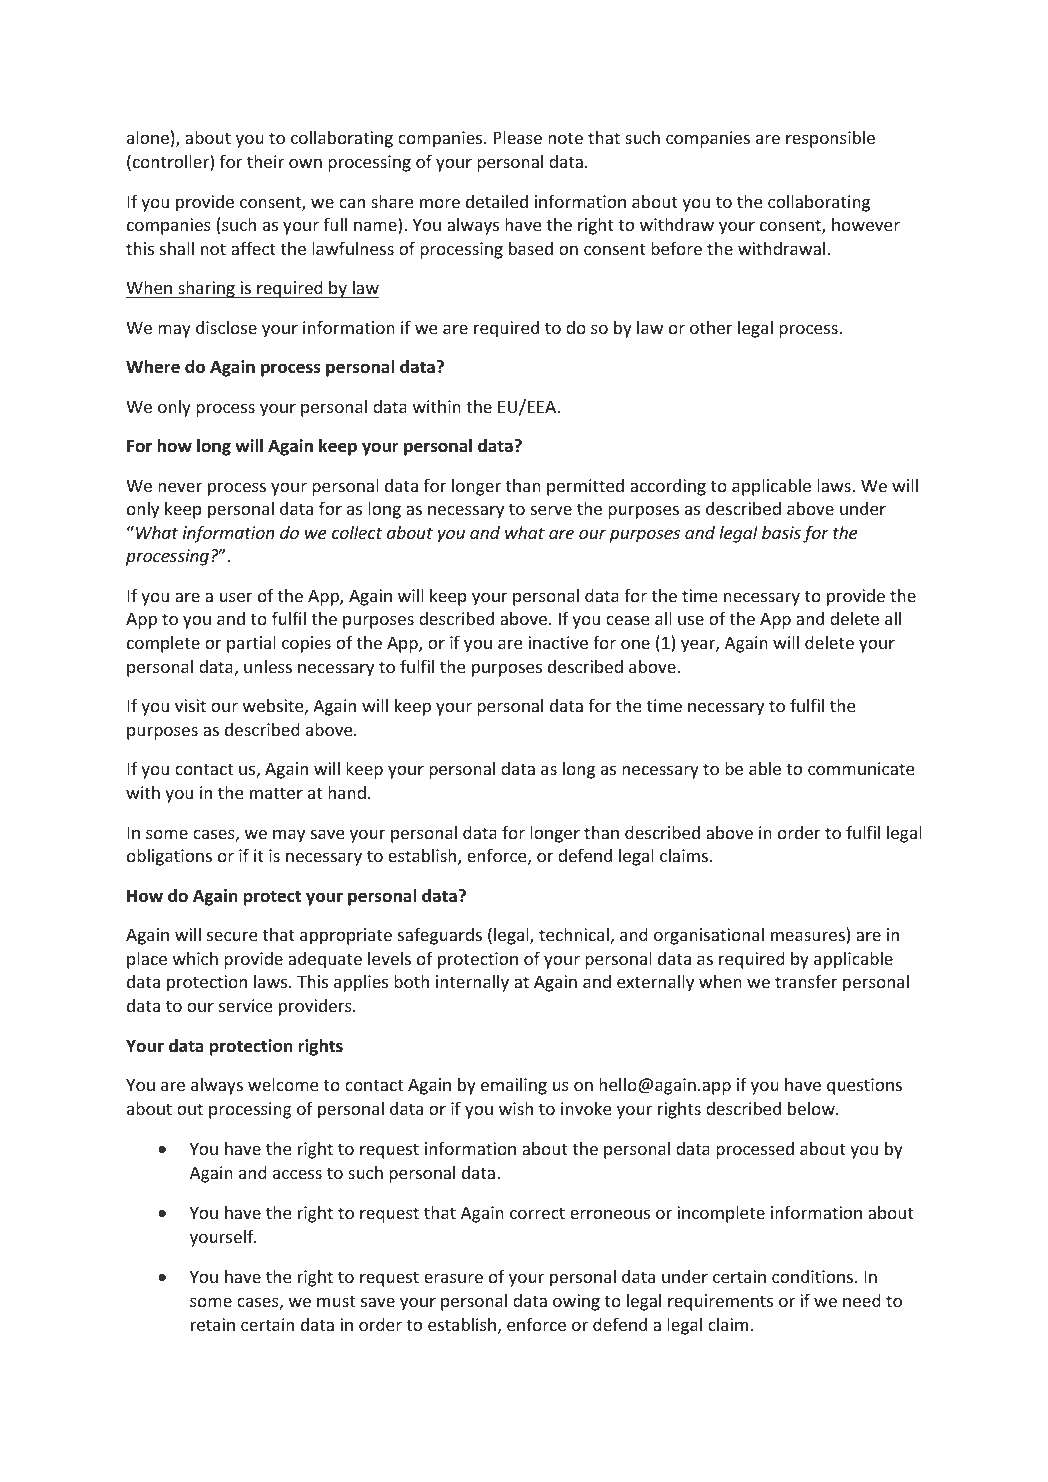  What do you see at coordinates (265, 161) in the screenshot?
I see `their` at bounding box center [265, 161].
